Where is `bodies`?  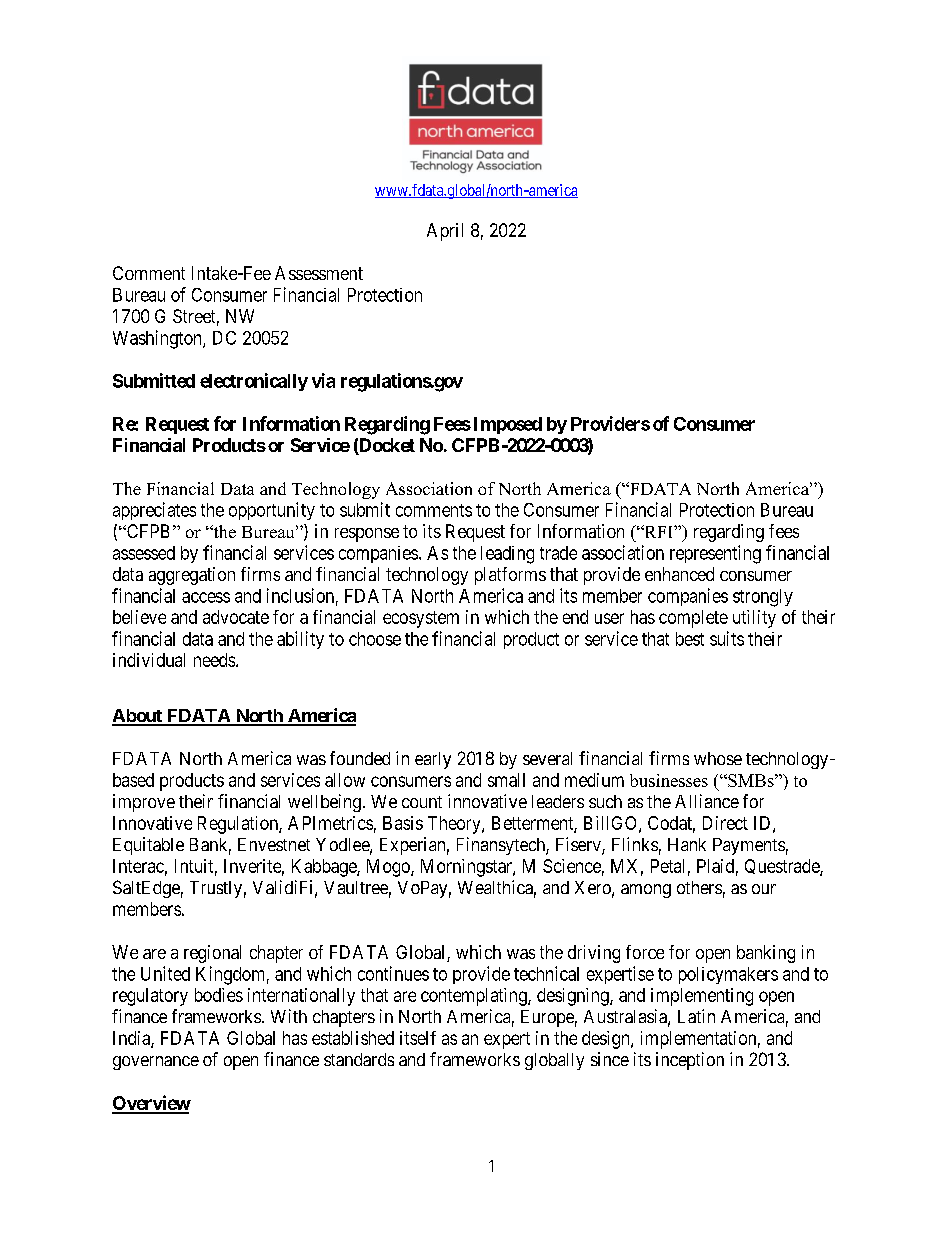
bodies is located at coordinates (219, 995).
